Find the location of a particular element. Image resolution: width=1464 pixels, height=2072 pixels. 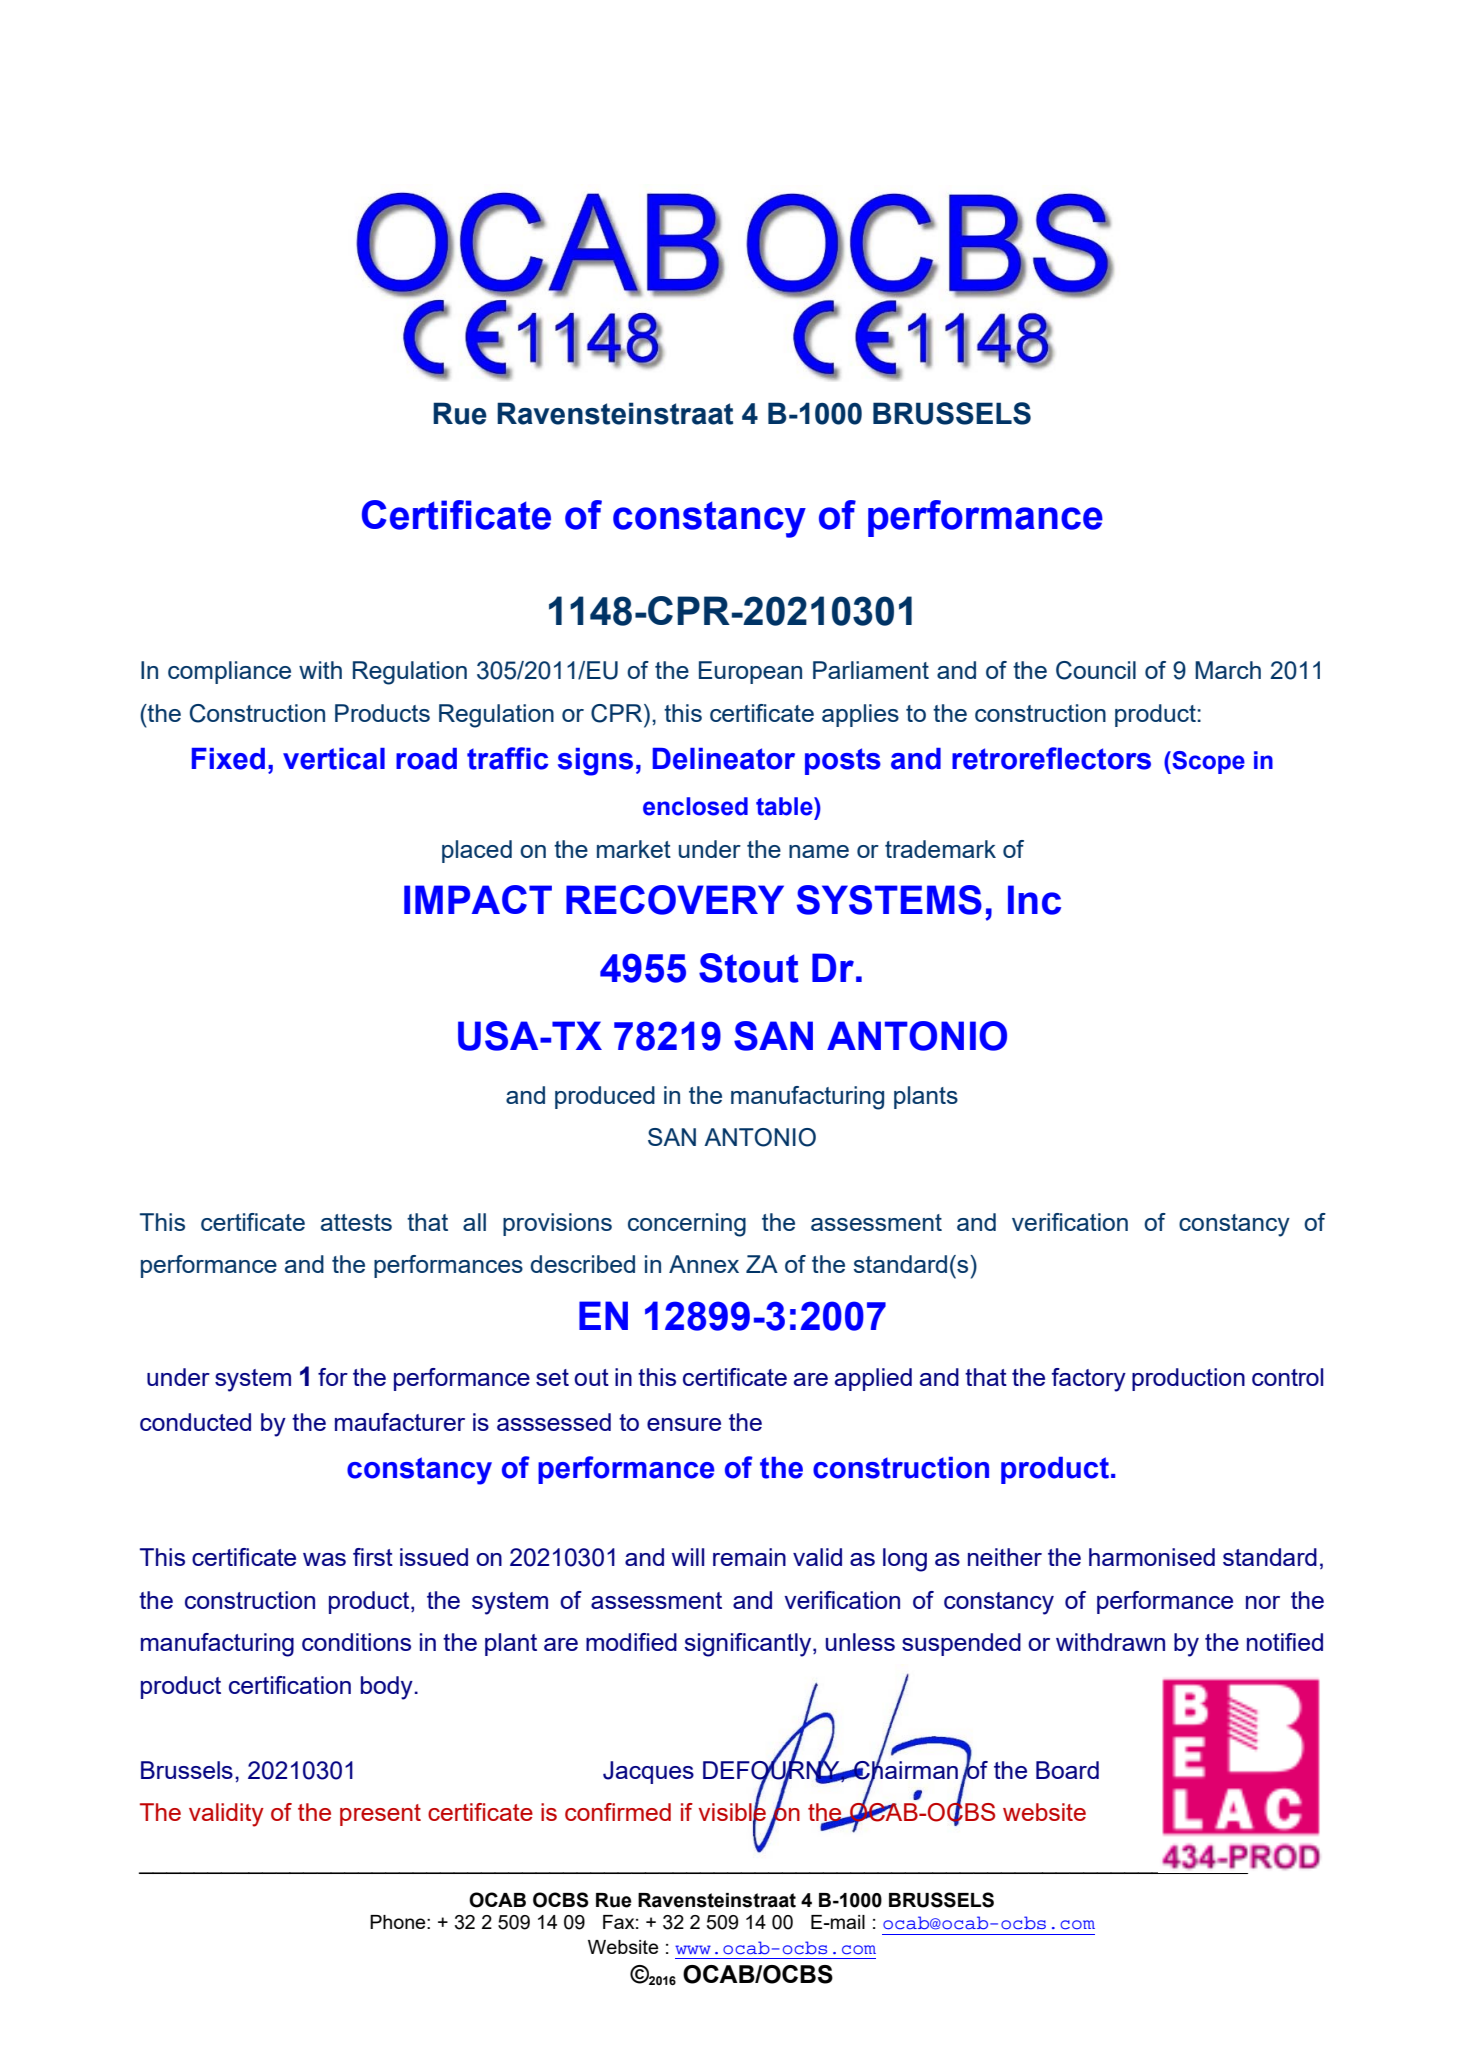

vertical is located at coordinates (334, 759).
